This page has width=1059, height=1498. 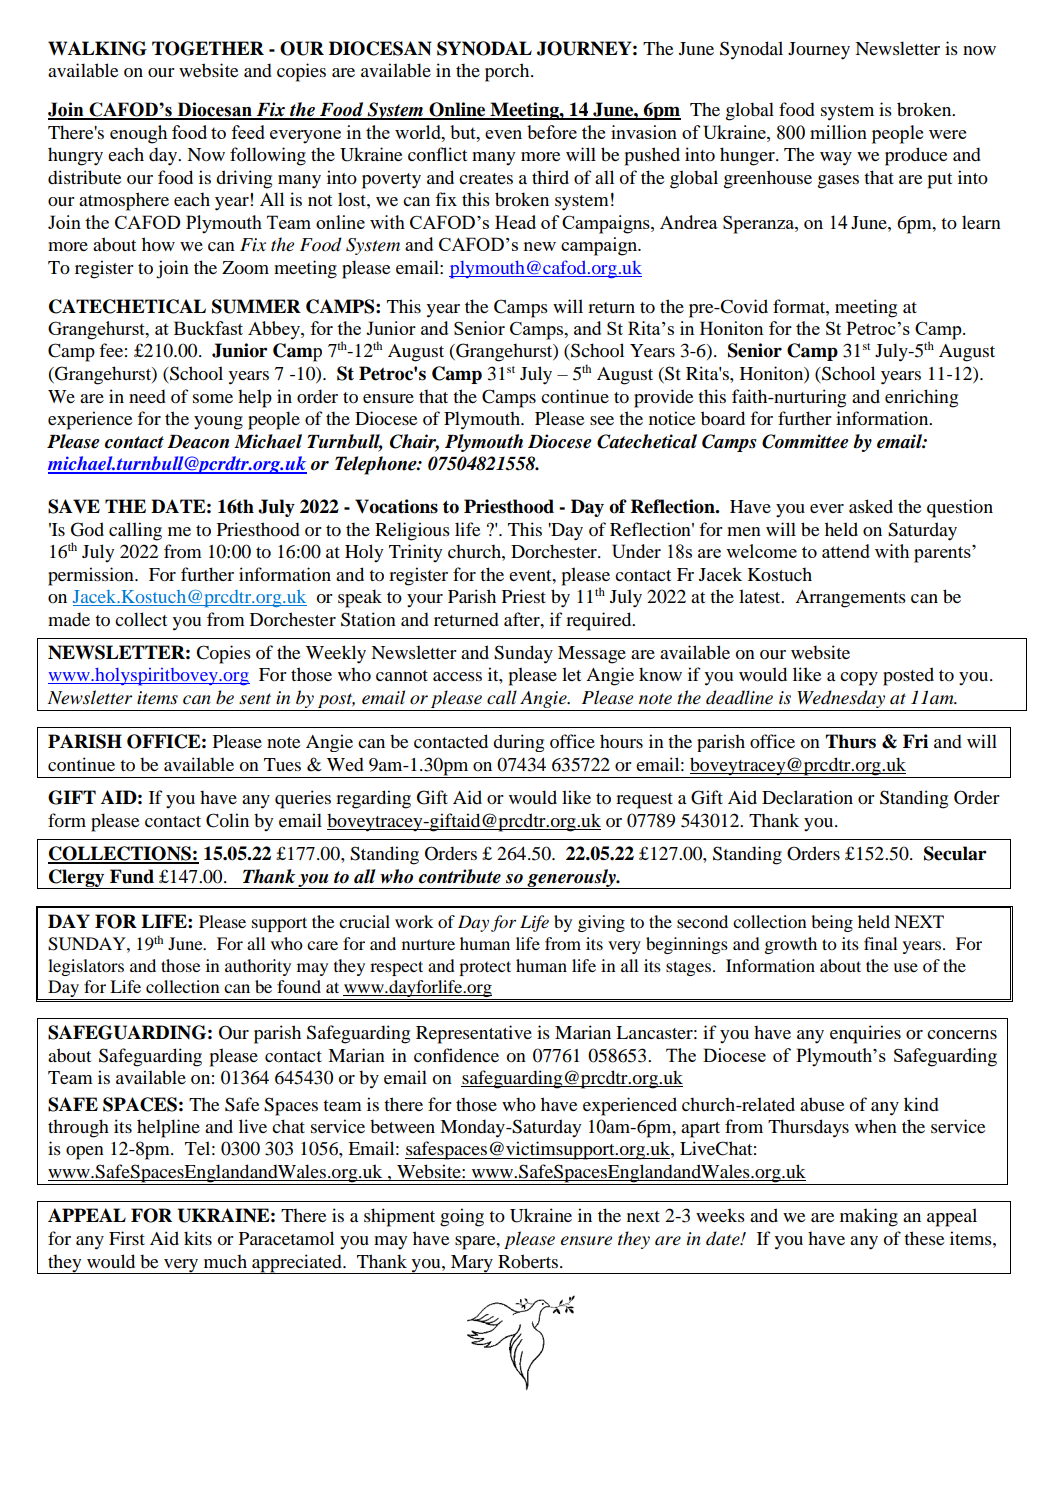 I want to click on porch, so click(x=508, y=72).
